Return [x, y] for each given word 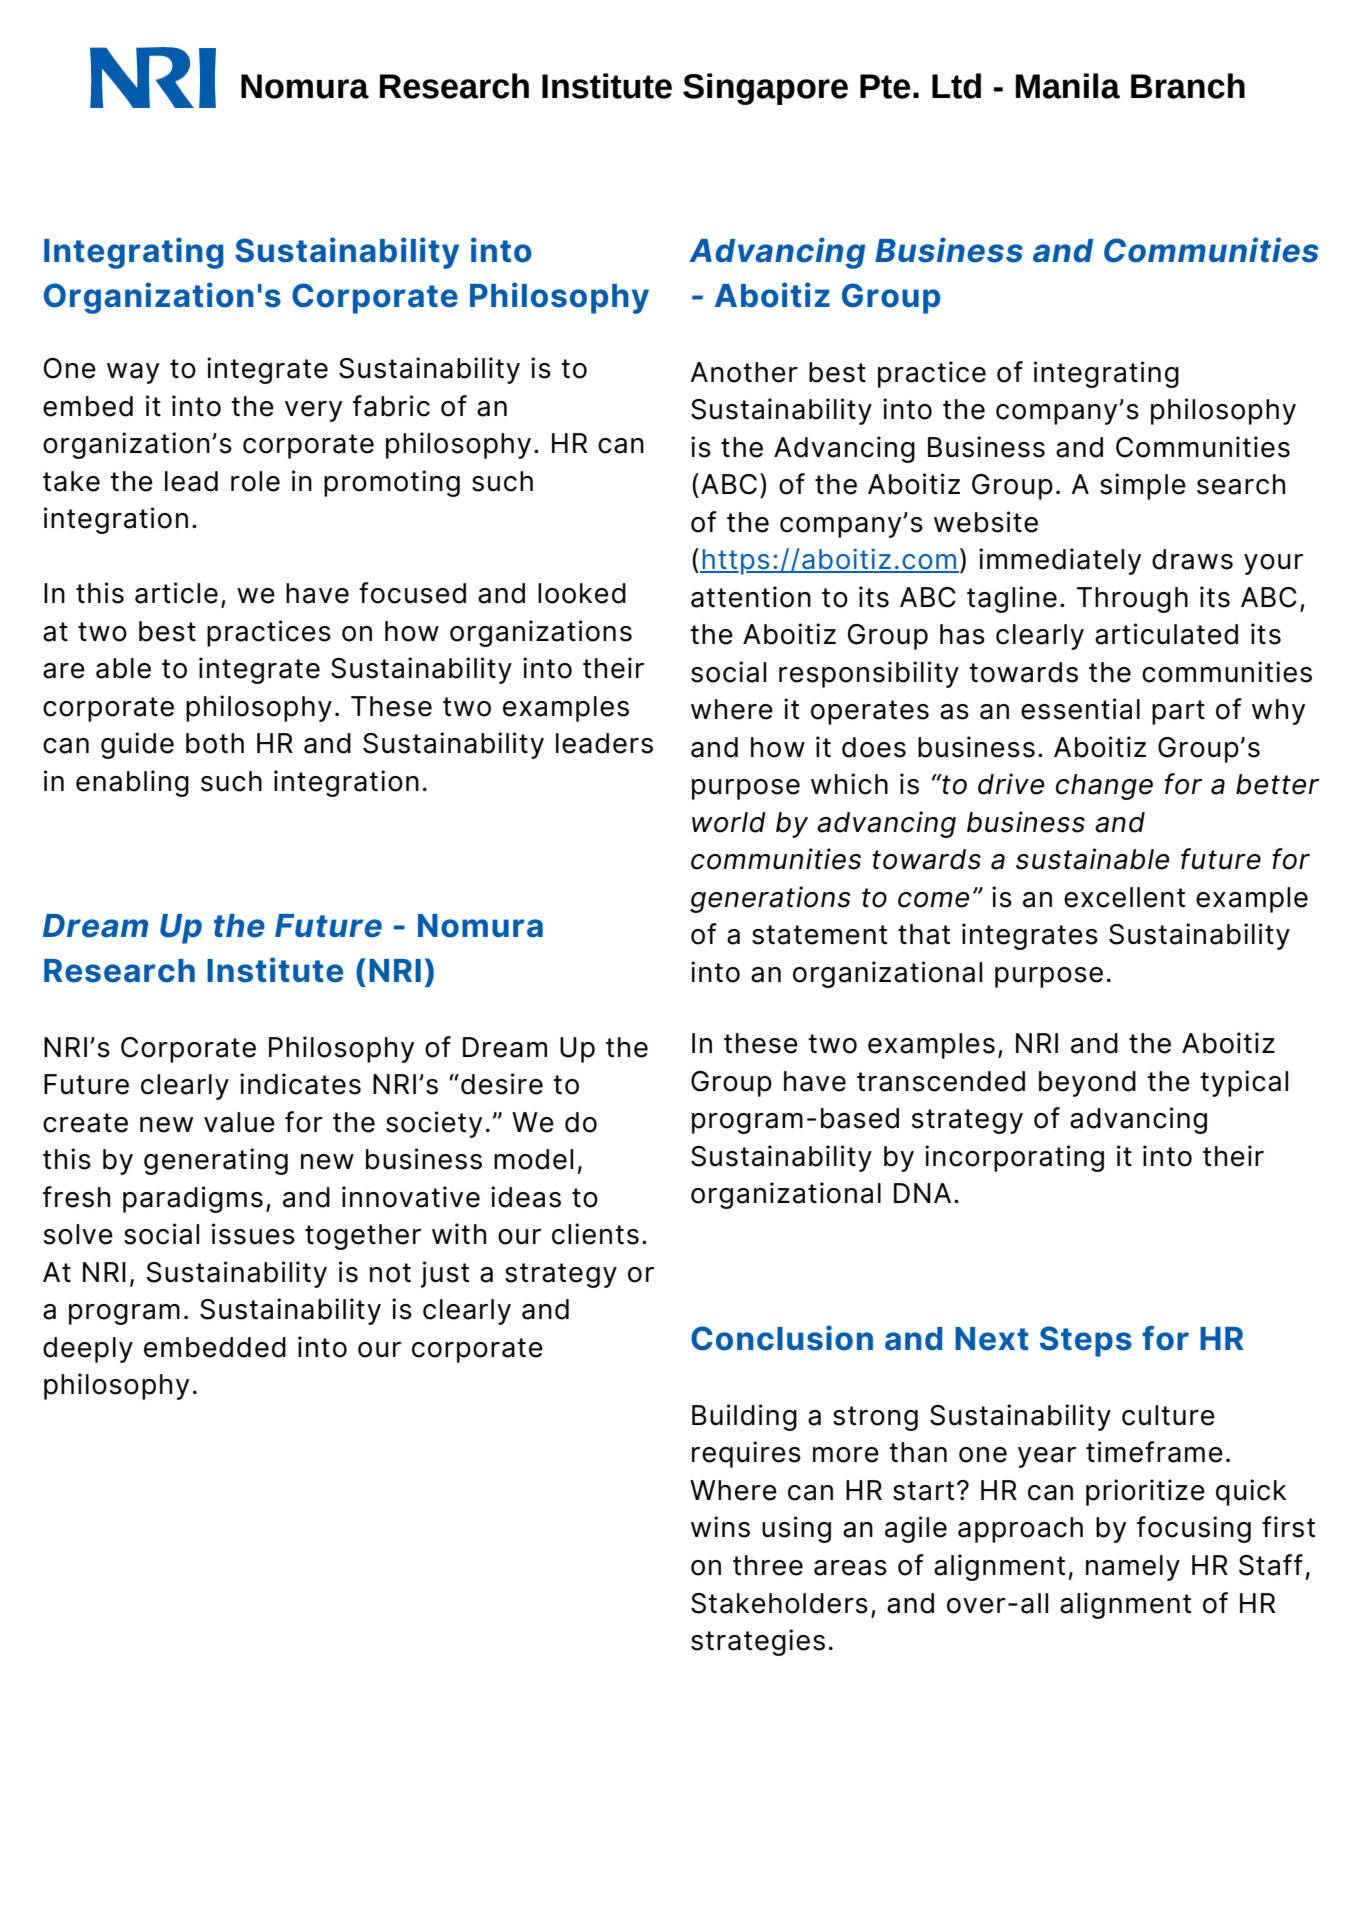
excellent [1124, 897]
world [729, 822]
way [133, 373]
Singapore [765, 89]
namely [1133, 1568]
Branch [1188, 86]
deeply [88, 1350]
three [768, 1565]
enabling [132, 783]
